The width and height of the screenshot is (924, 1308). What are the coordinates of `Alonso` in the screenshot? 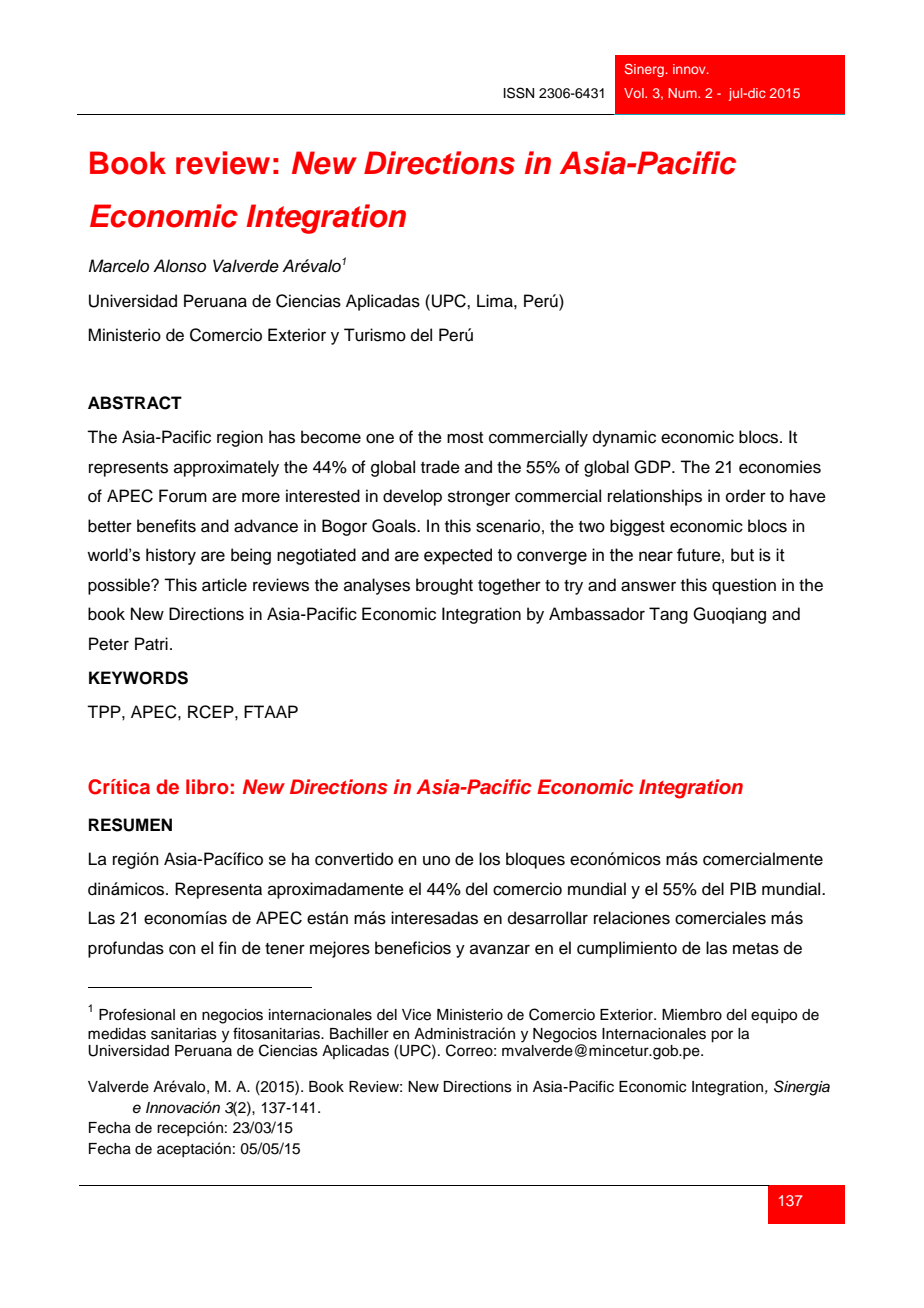 It's located at (179, 266).
